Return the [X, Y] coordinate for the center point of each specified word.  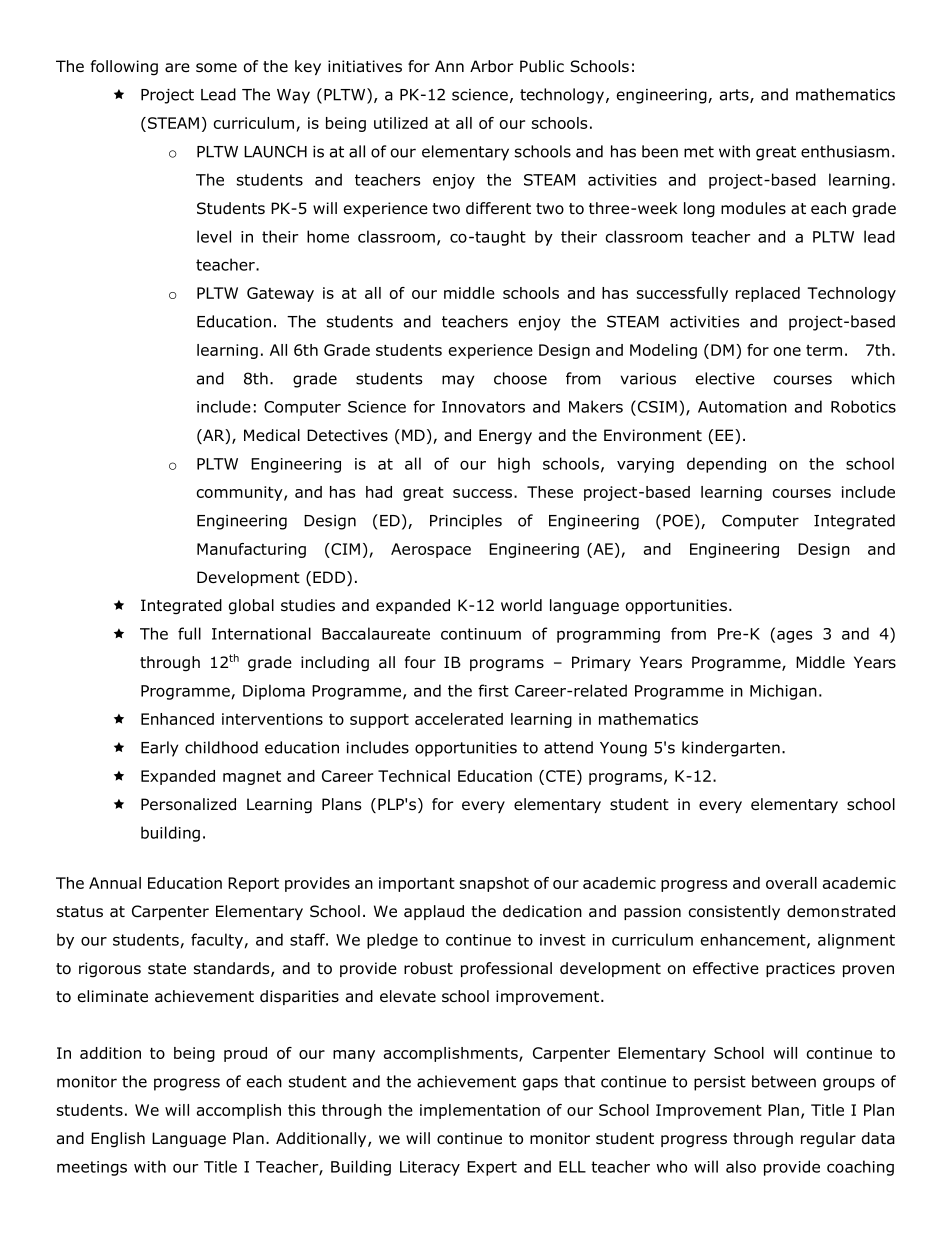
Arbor [492, 66]
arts [735, 96]
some [216, 68]
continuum [481, 634]
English [118, 1140]
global [251, 607]
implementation [480, 1111]
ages [794, 636]
